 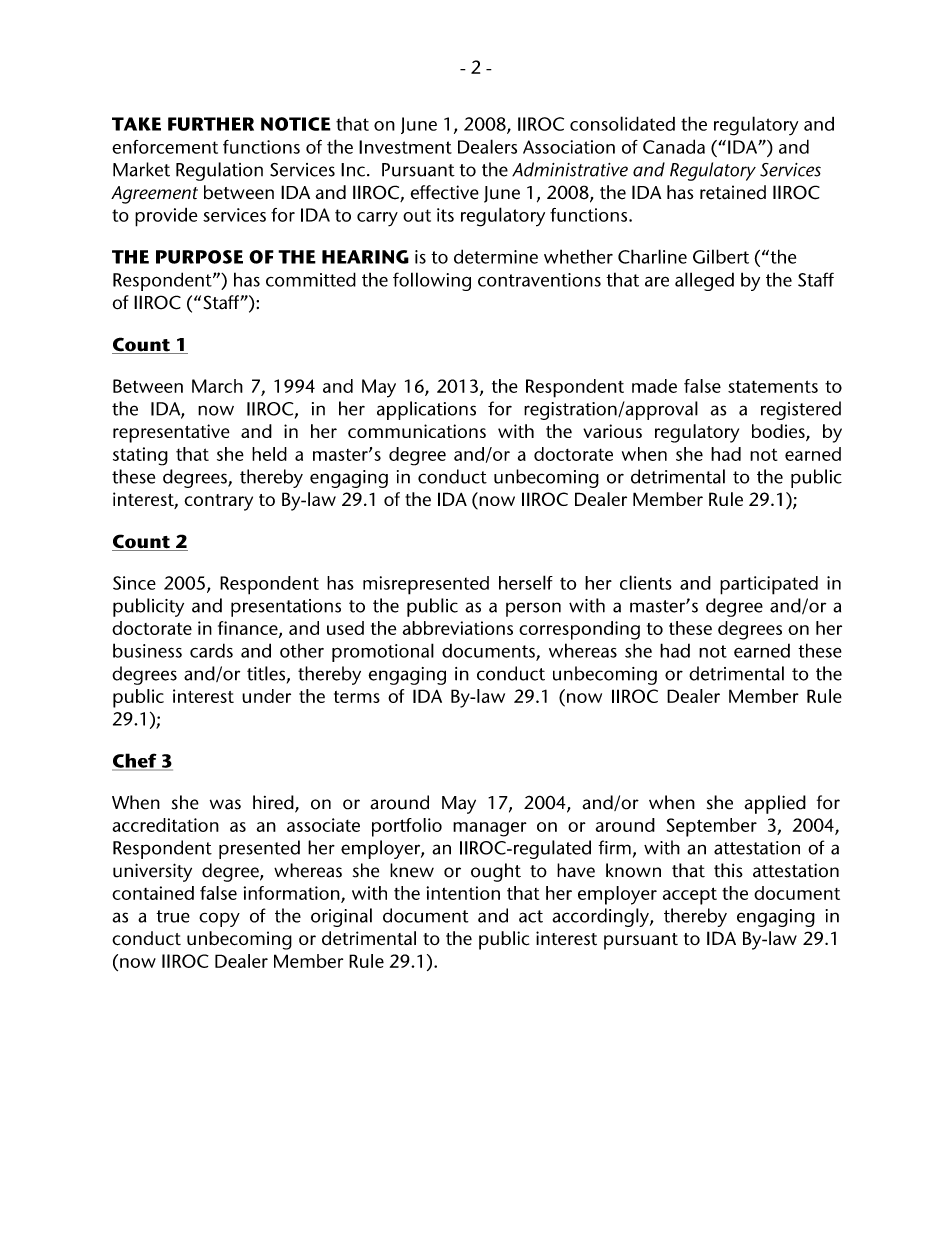 I want to click on Canada, so click(x=674, y=146).
